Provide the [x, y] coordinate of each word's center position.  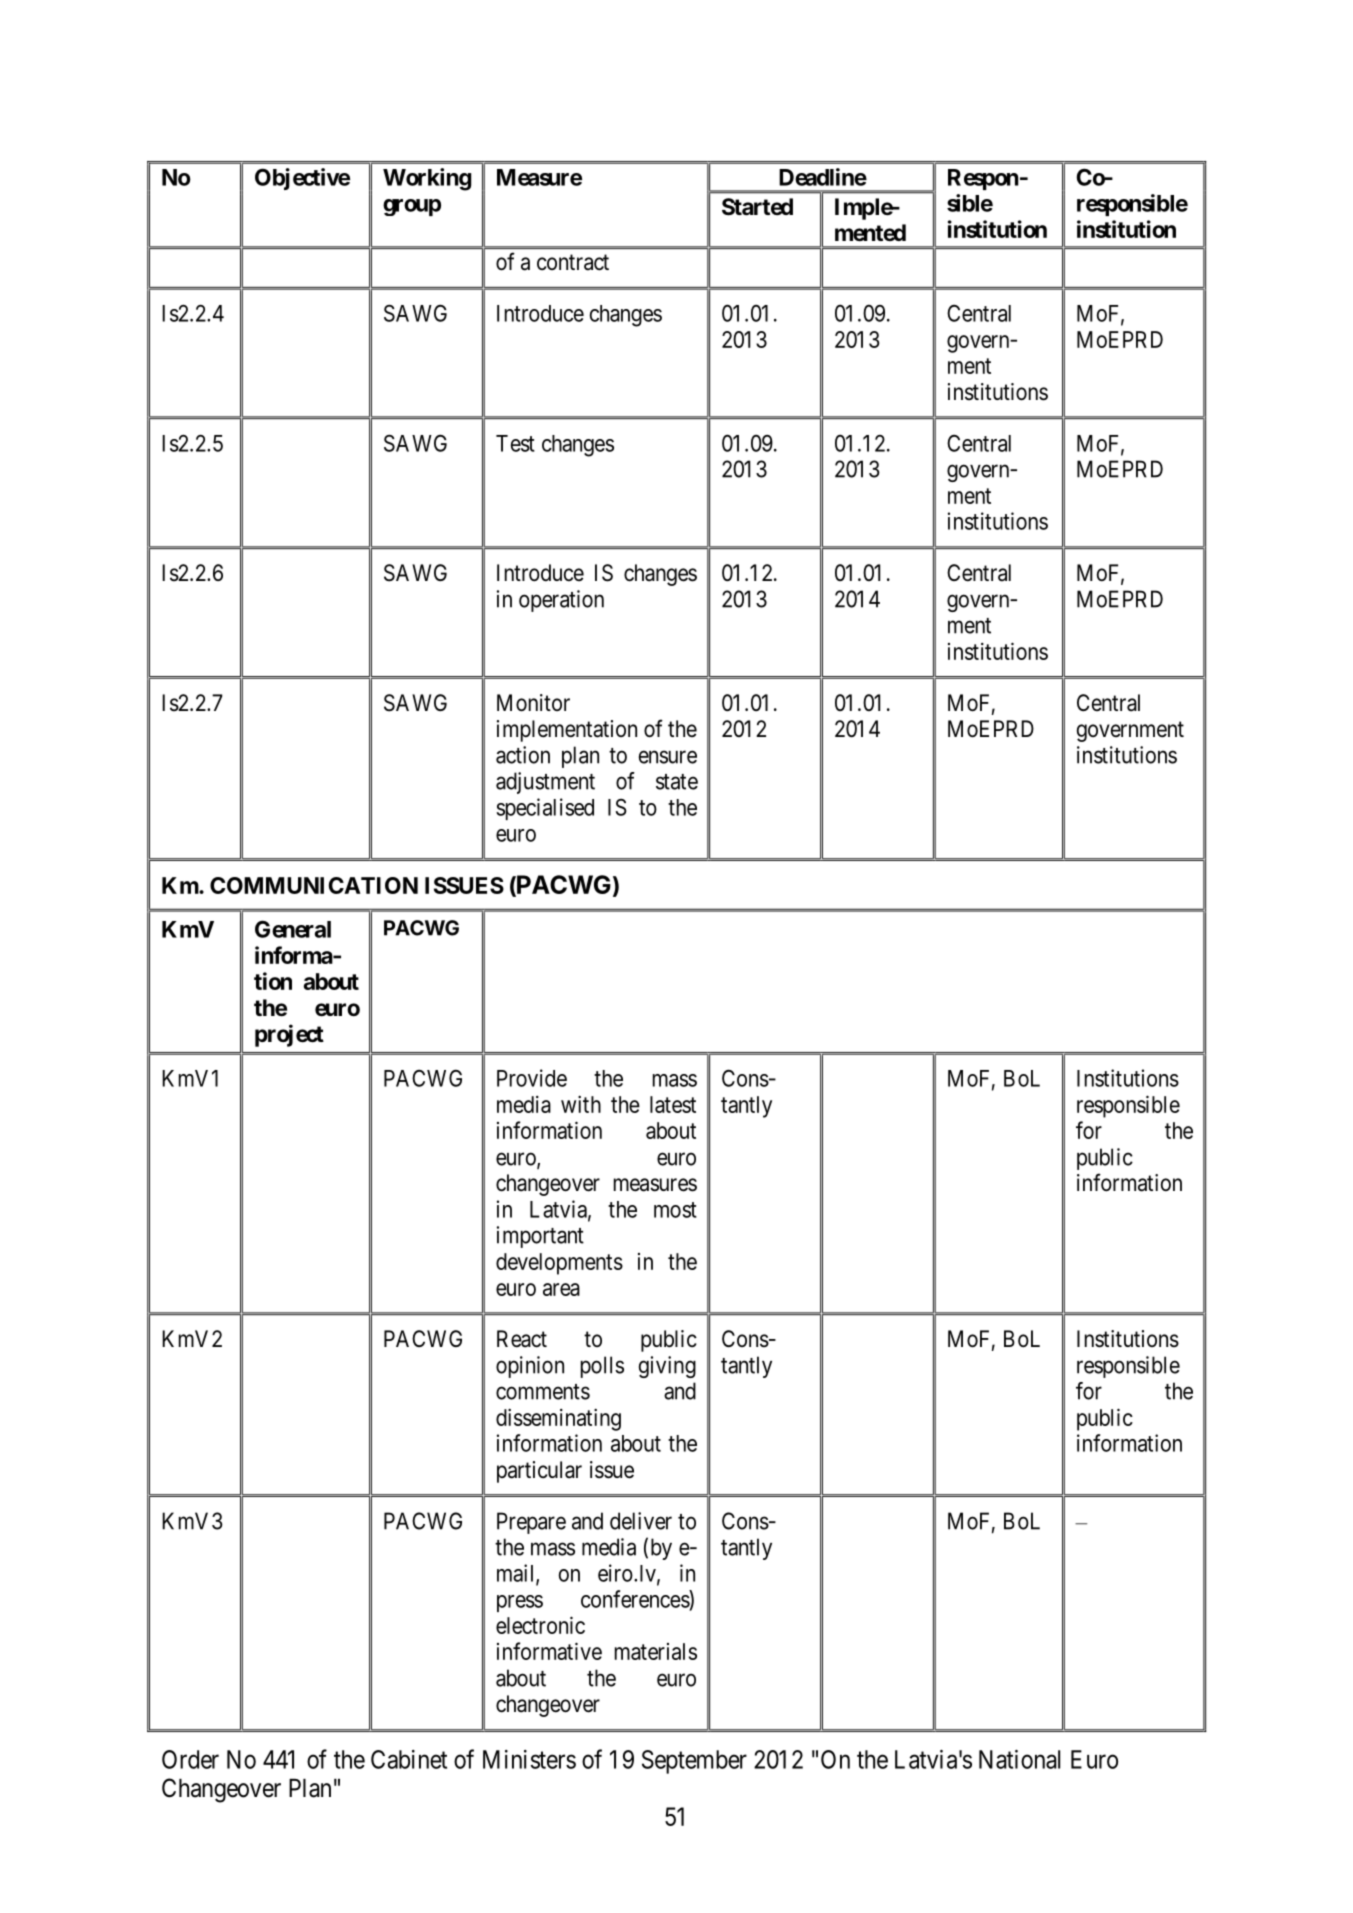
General [293, 929]
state [677, 782]
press [520, 1603]
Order [190, 1759]
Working [427, 179]
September [694, 1762]
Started [757, 207]
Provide [532, 1078]
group [412, 207]
